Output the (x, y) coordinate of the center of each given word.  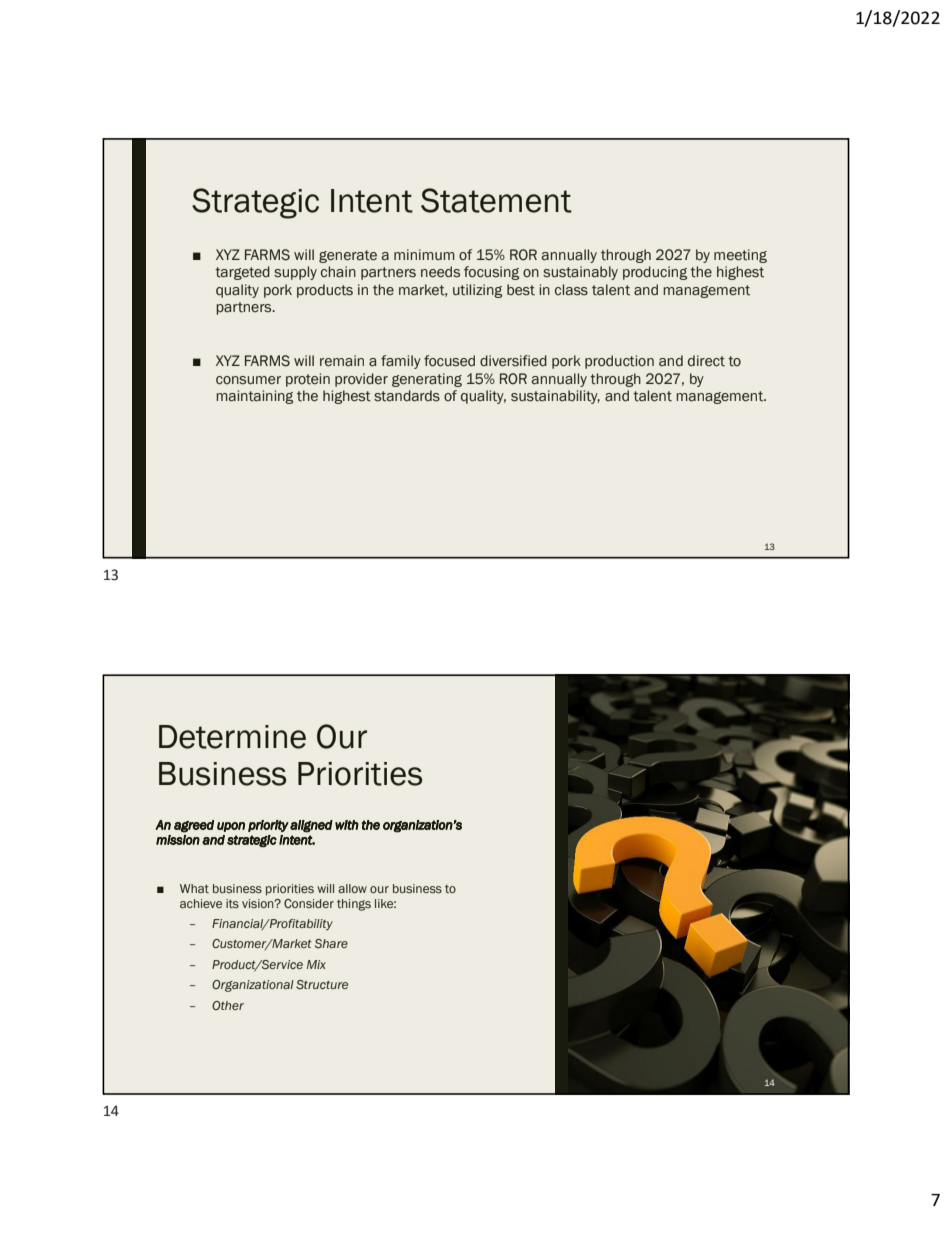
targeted (242, 273)
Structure (322, 984)
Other (228, 1005)
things (354, 905)
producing (655, 273)
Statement (496, 200)
